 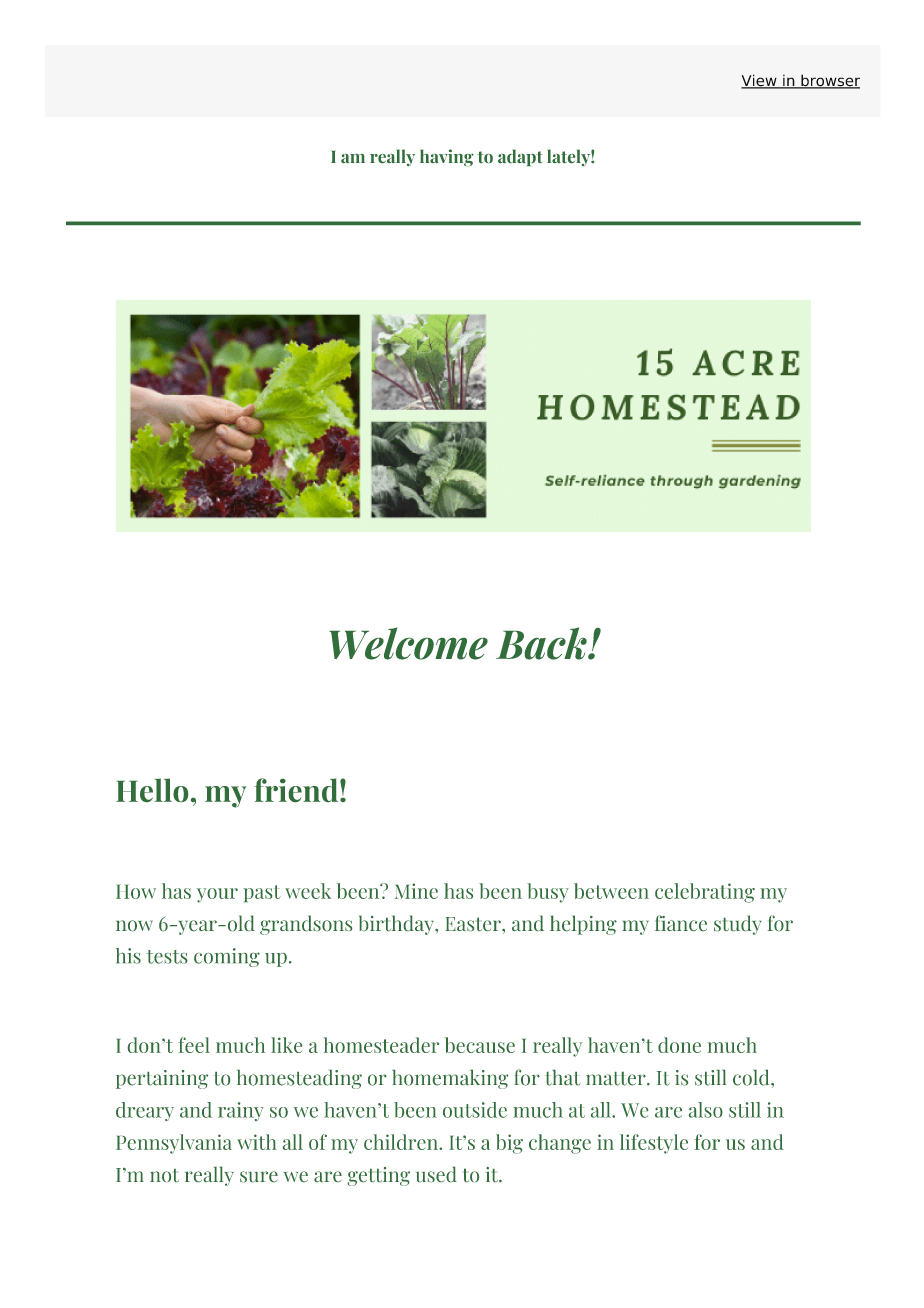 I want to click on Hello, so click(x=152, y=790).
